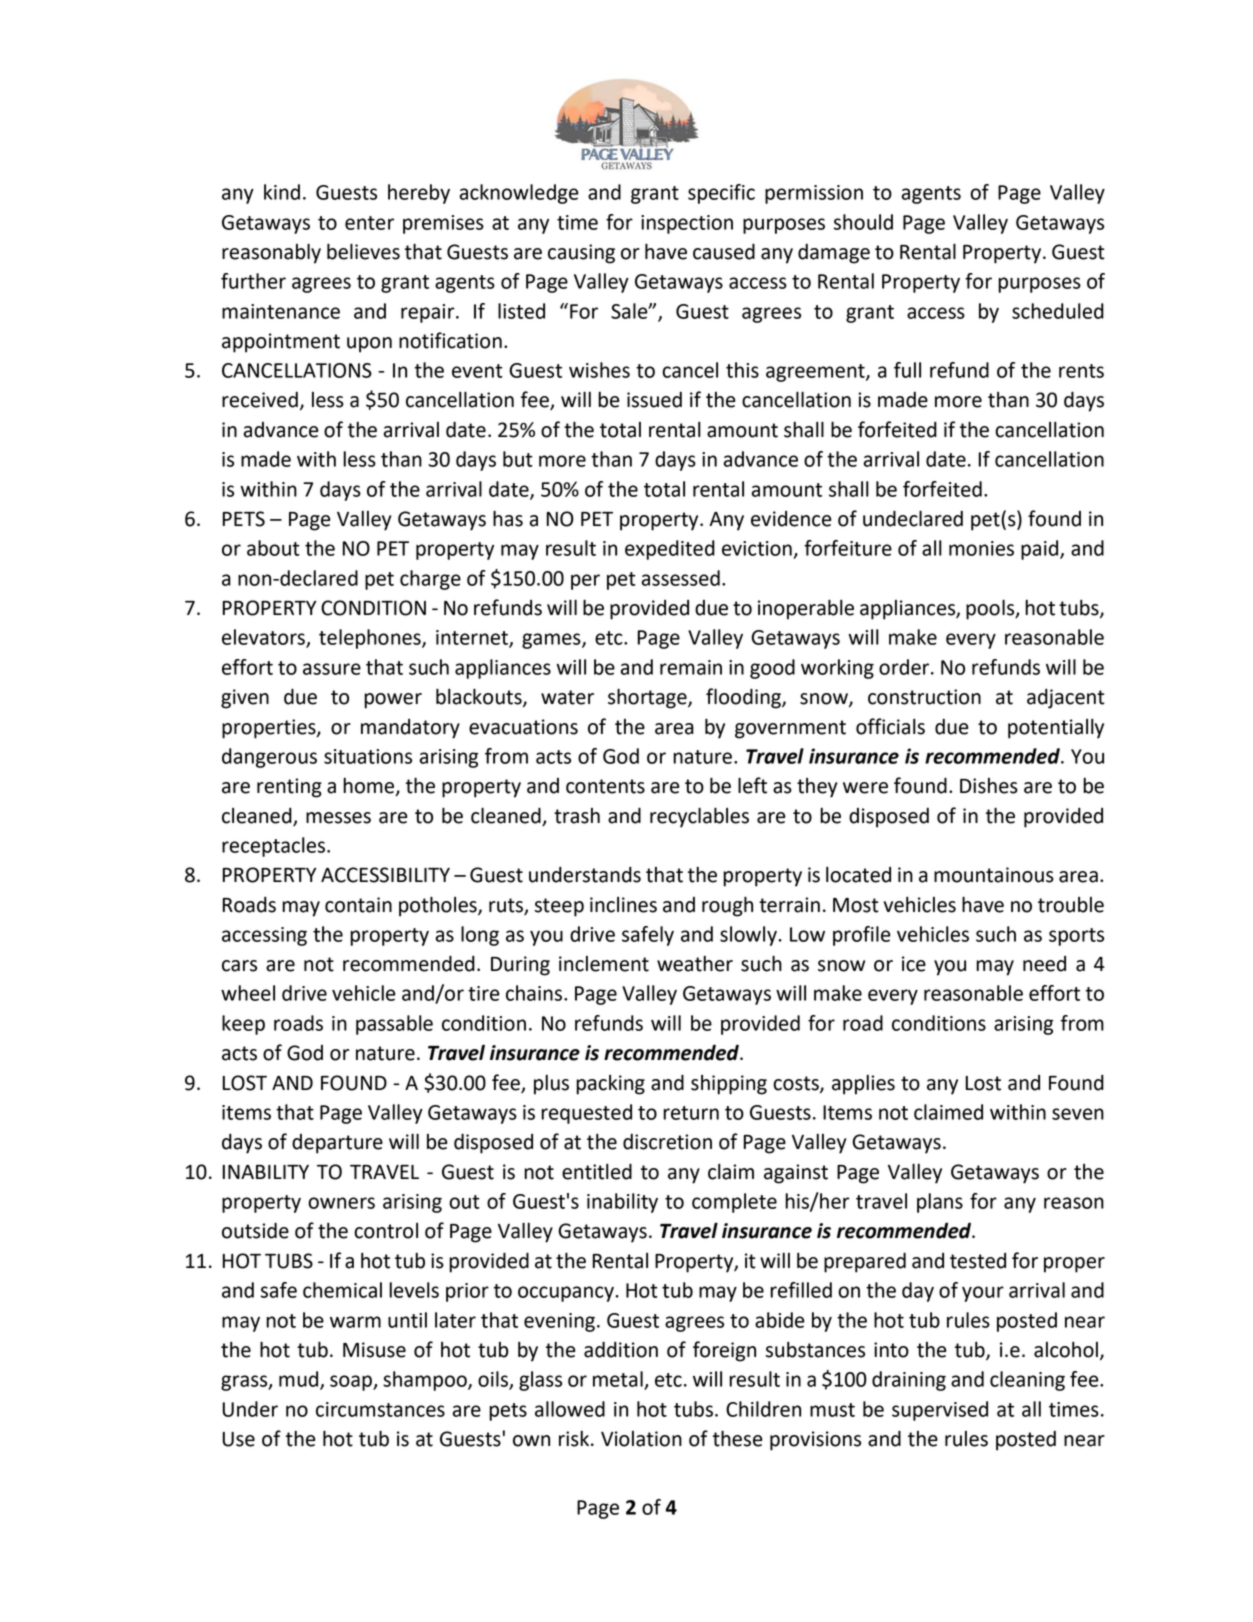 The width and height of the screenshot is (1253, 1622). Describe the element at coordinates (352, 1383) in the screenshot. I see `soap` at that location.
